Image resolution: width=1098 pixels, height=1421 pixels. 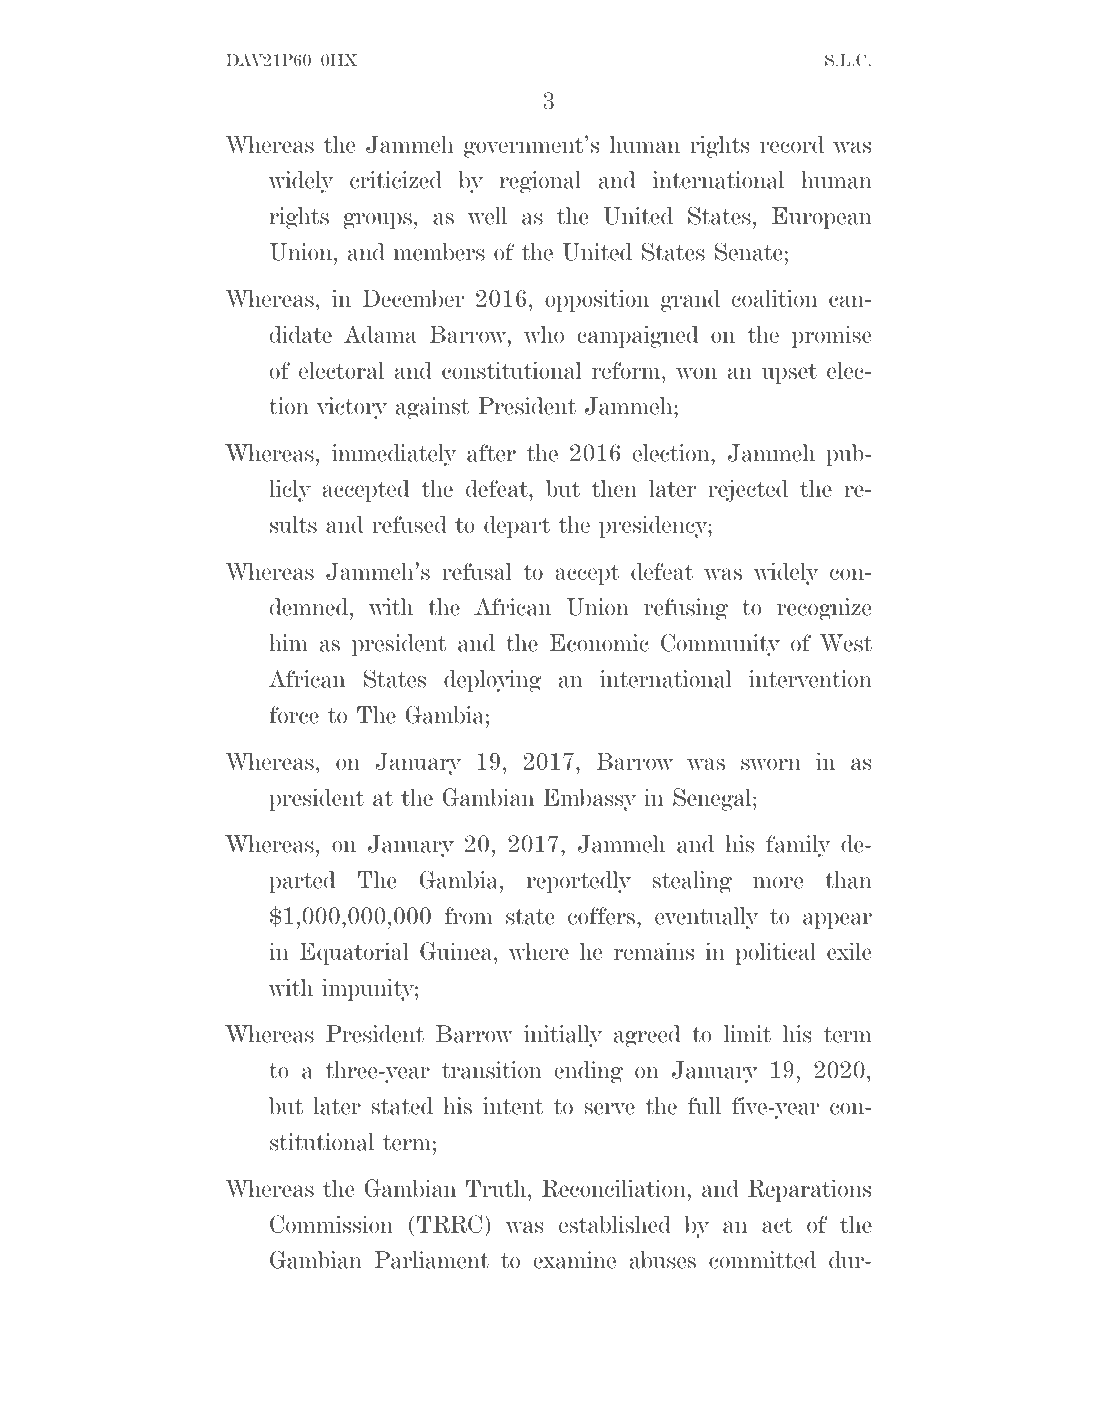 I want to click on rejected, so click(x=748, y=490).
